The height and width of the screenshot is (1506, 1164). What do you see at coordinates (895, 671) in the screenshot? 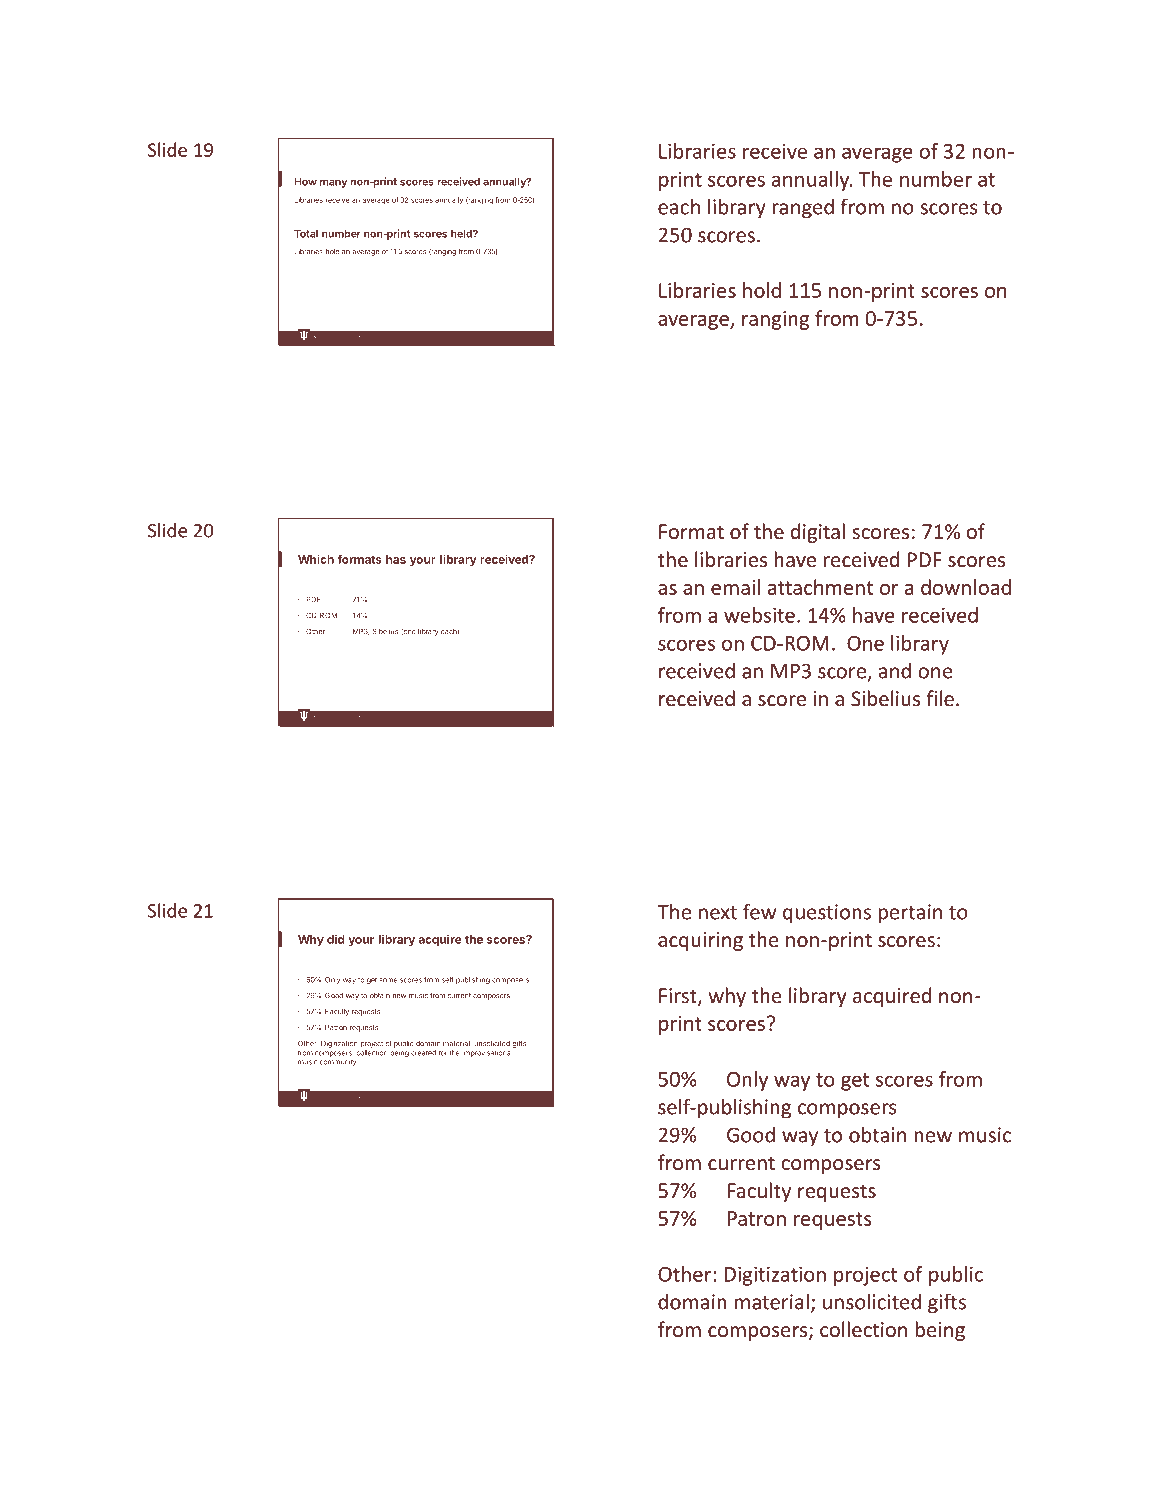
I see `and` at bounding box center [895, 671].
